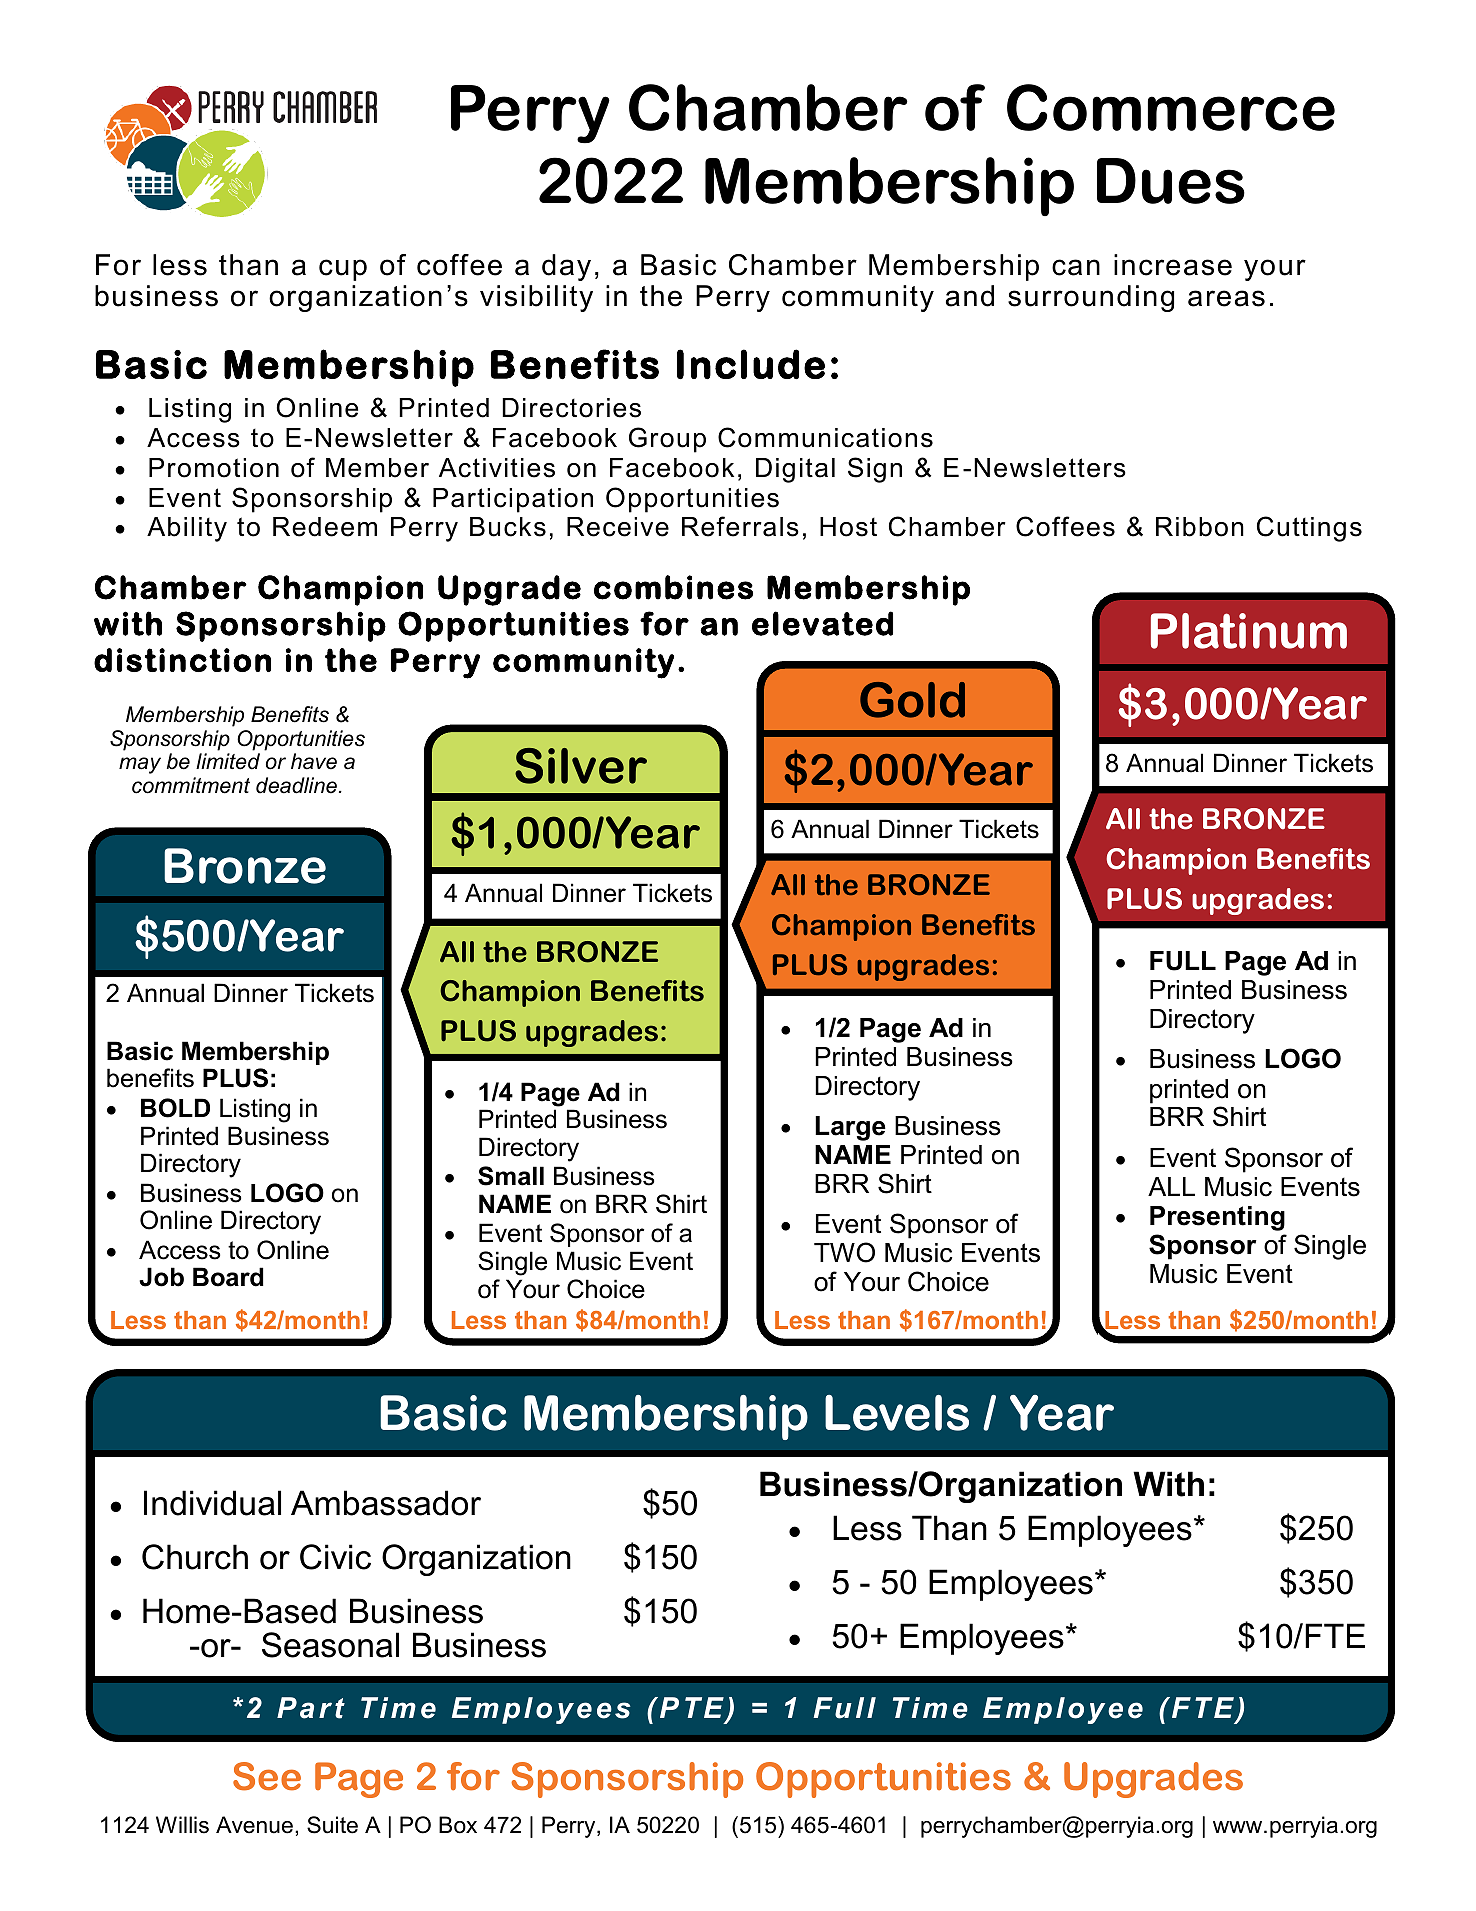 The height and width of the page is (1911, 1476). Describe the element at coordinates (228, 1277) in the page. I see `Board` at that location.
